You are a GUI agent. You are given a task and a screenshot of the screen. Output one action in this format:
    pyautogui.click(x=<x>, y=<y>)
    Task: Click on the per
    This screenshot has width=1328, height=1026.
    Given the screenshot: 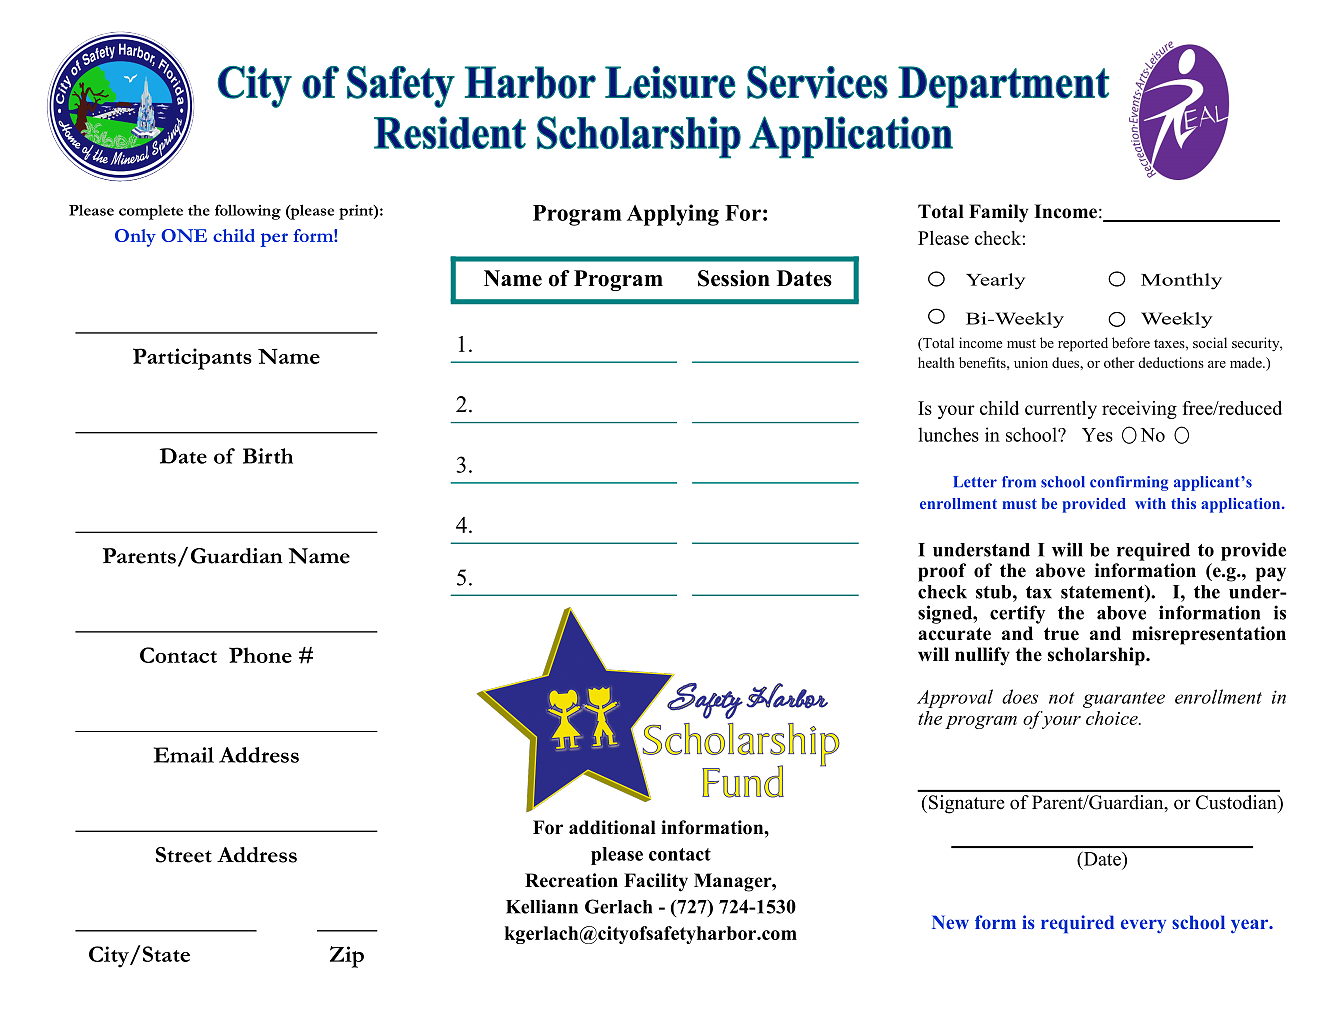 What is the action you would take?
    pyautogui.click(x=274, y=240)
